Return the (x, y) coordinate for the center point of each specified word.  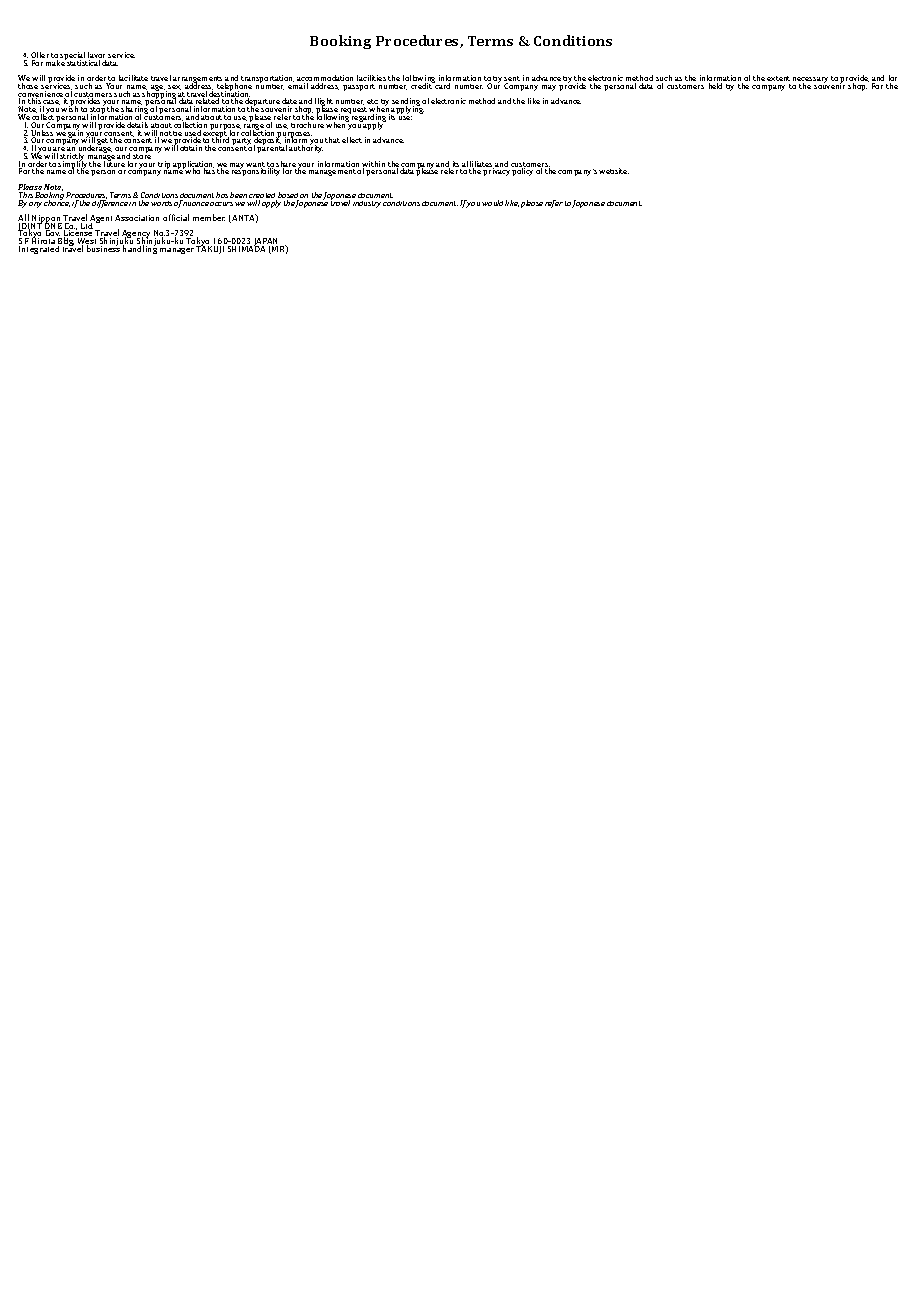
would (492, 203)
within (373, 165)
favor (97, 56)
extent (778, 78)
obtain (191, 148)
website (614, 171)
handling (140, 249)
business (103, 248)
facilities (371, 78)
